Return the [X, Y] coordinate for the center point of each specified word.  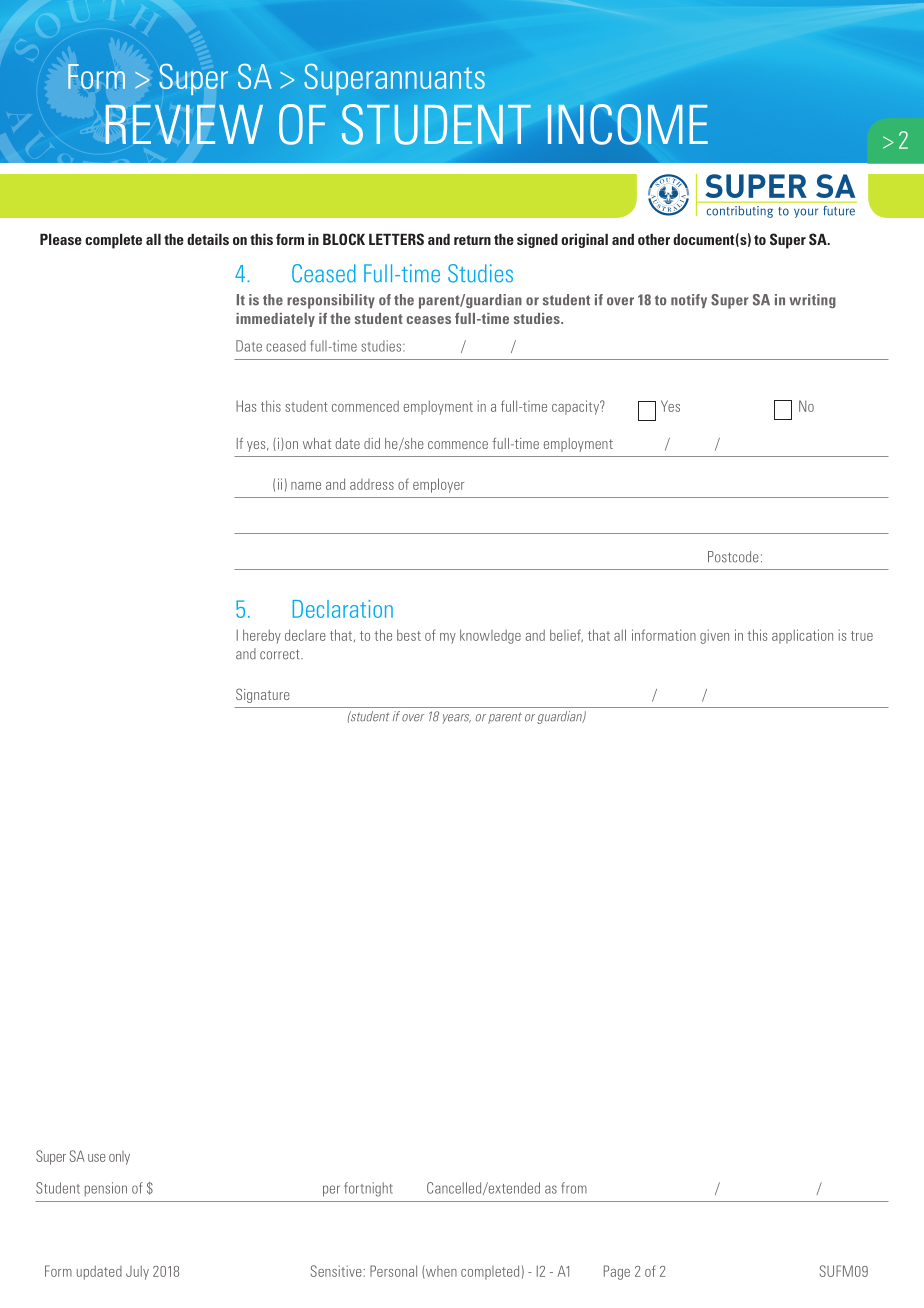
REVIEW [184, 124]
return [472, 240]
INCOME [628, 124]
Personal [393, 1271]
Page [617, 1272]
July [137, 1272]
